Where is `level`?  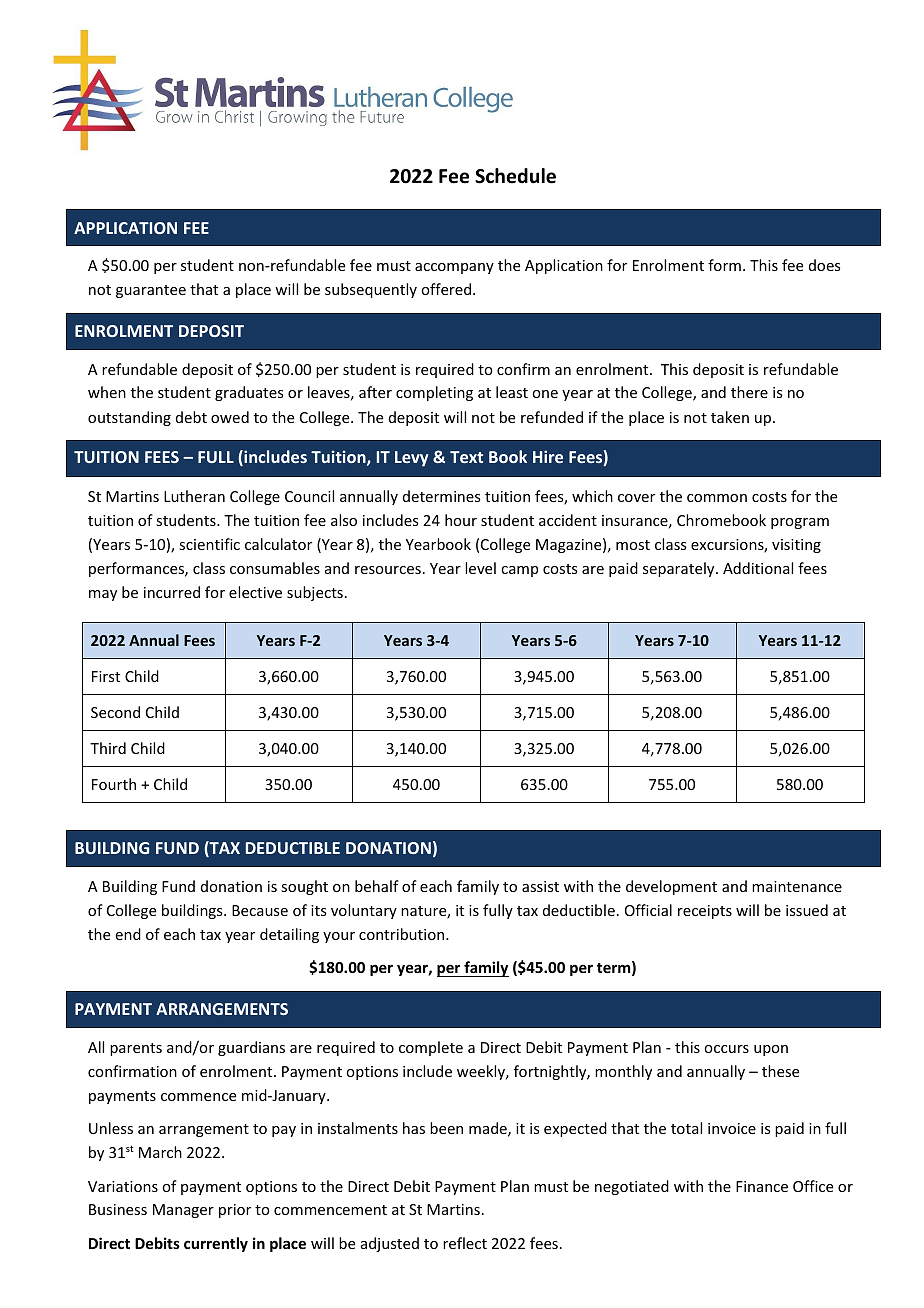
level is located at coordinates (480, 568).
